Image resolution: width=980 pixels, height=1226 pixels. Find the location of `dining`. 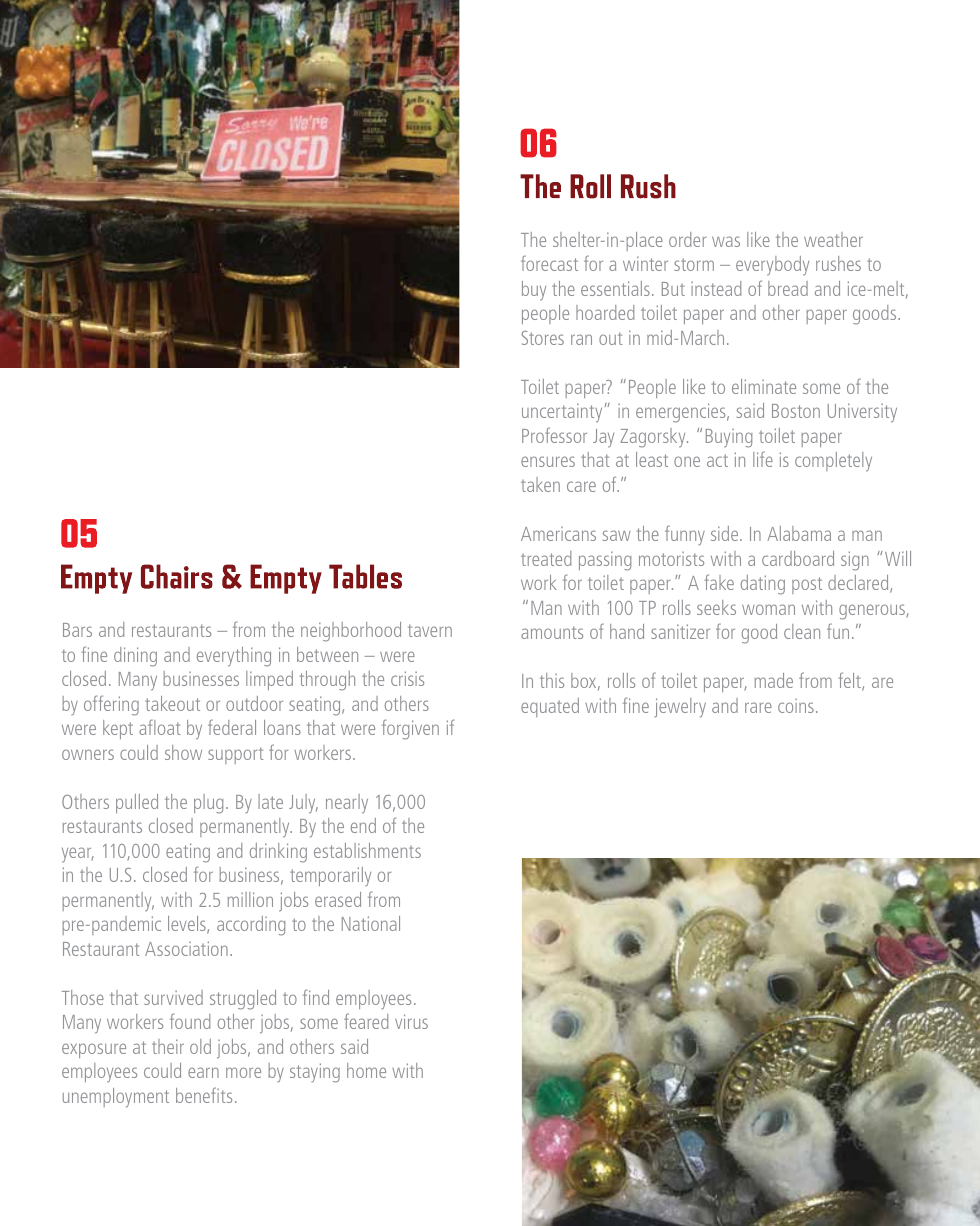

dining is located at coordinates (135, 657).
